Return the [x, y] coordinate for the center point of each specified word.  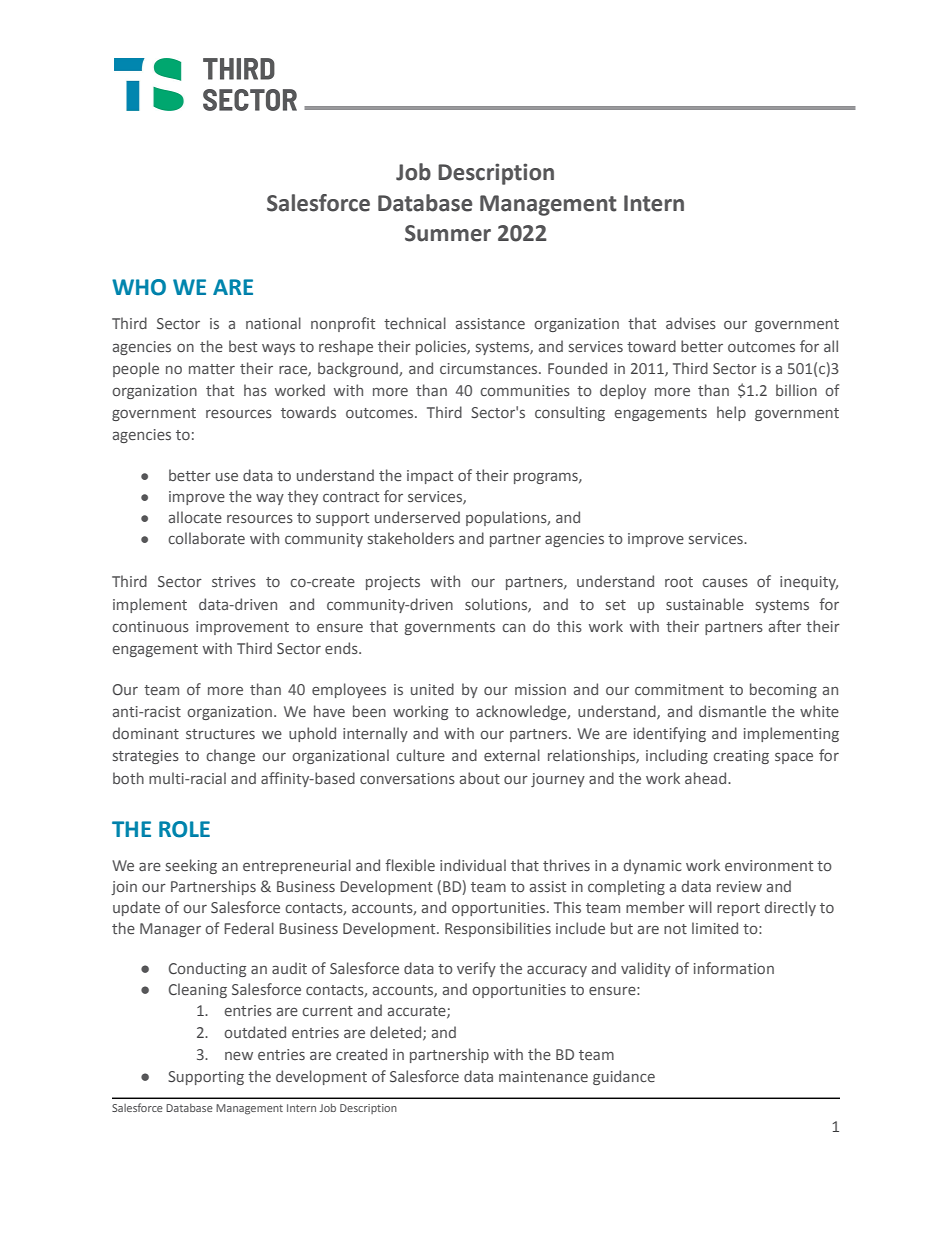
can [513, 628]
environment [769, 865]
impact [430, 477]
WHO [139, 287]
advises [691, 323]
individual [473, 865]
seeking [191, 866]
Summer [448, 233]
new [239, 1056]
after [785, 626]
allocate [195, 517]
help [731, 413]
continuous [150, 626]
